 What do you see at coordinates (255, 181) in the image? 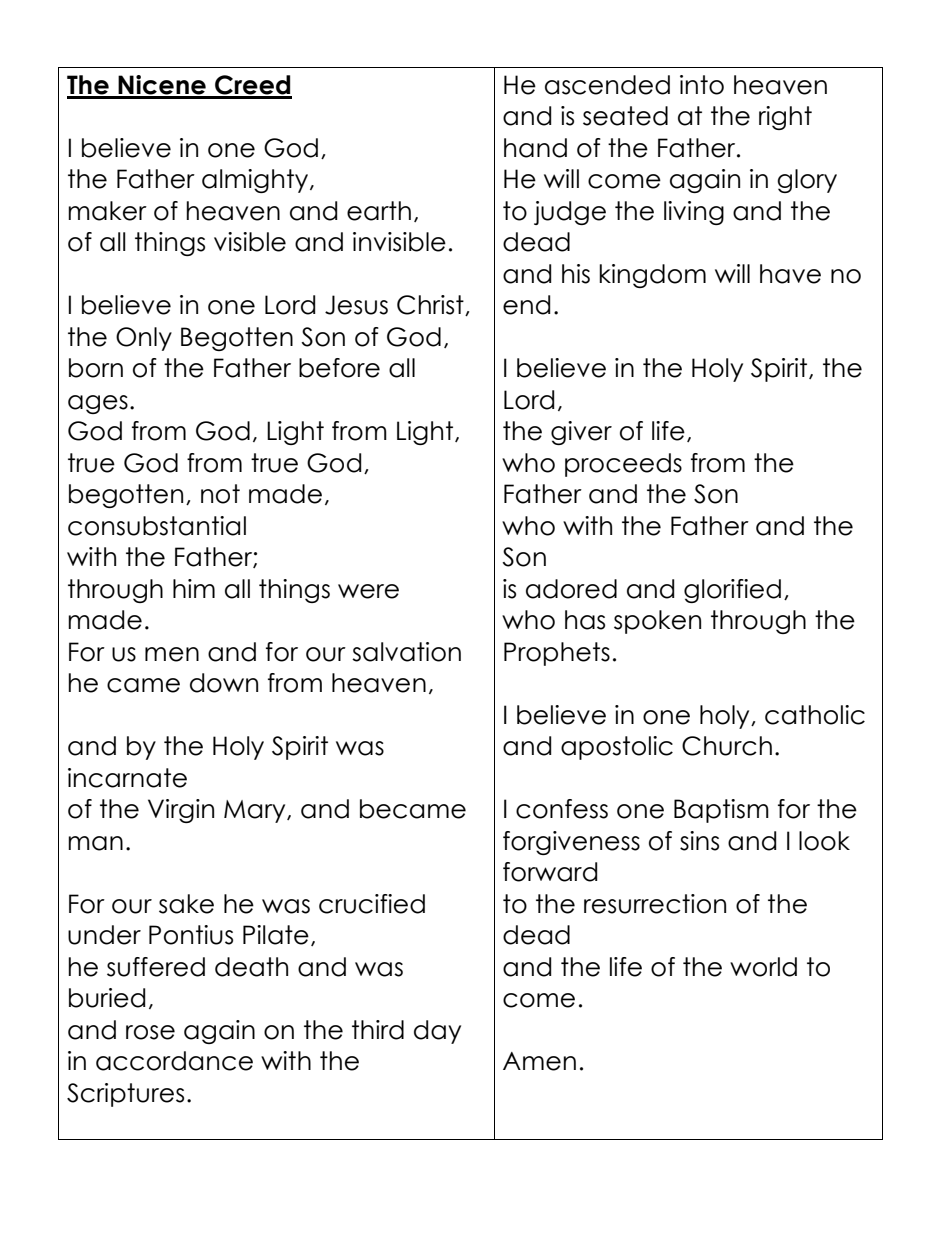
I see `almighty` at bounding box center [255, 181].
